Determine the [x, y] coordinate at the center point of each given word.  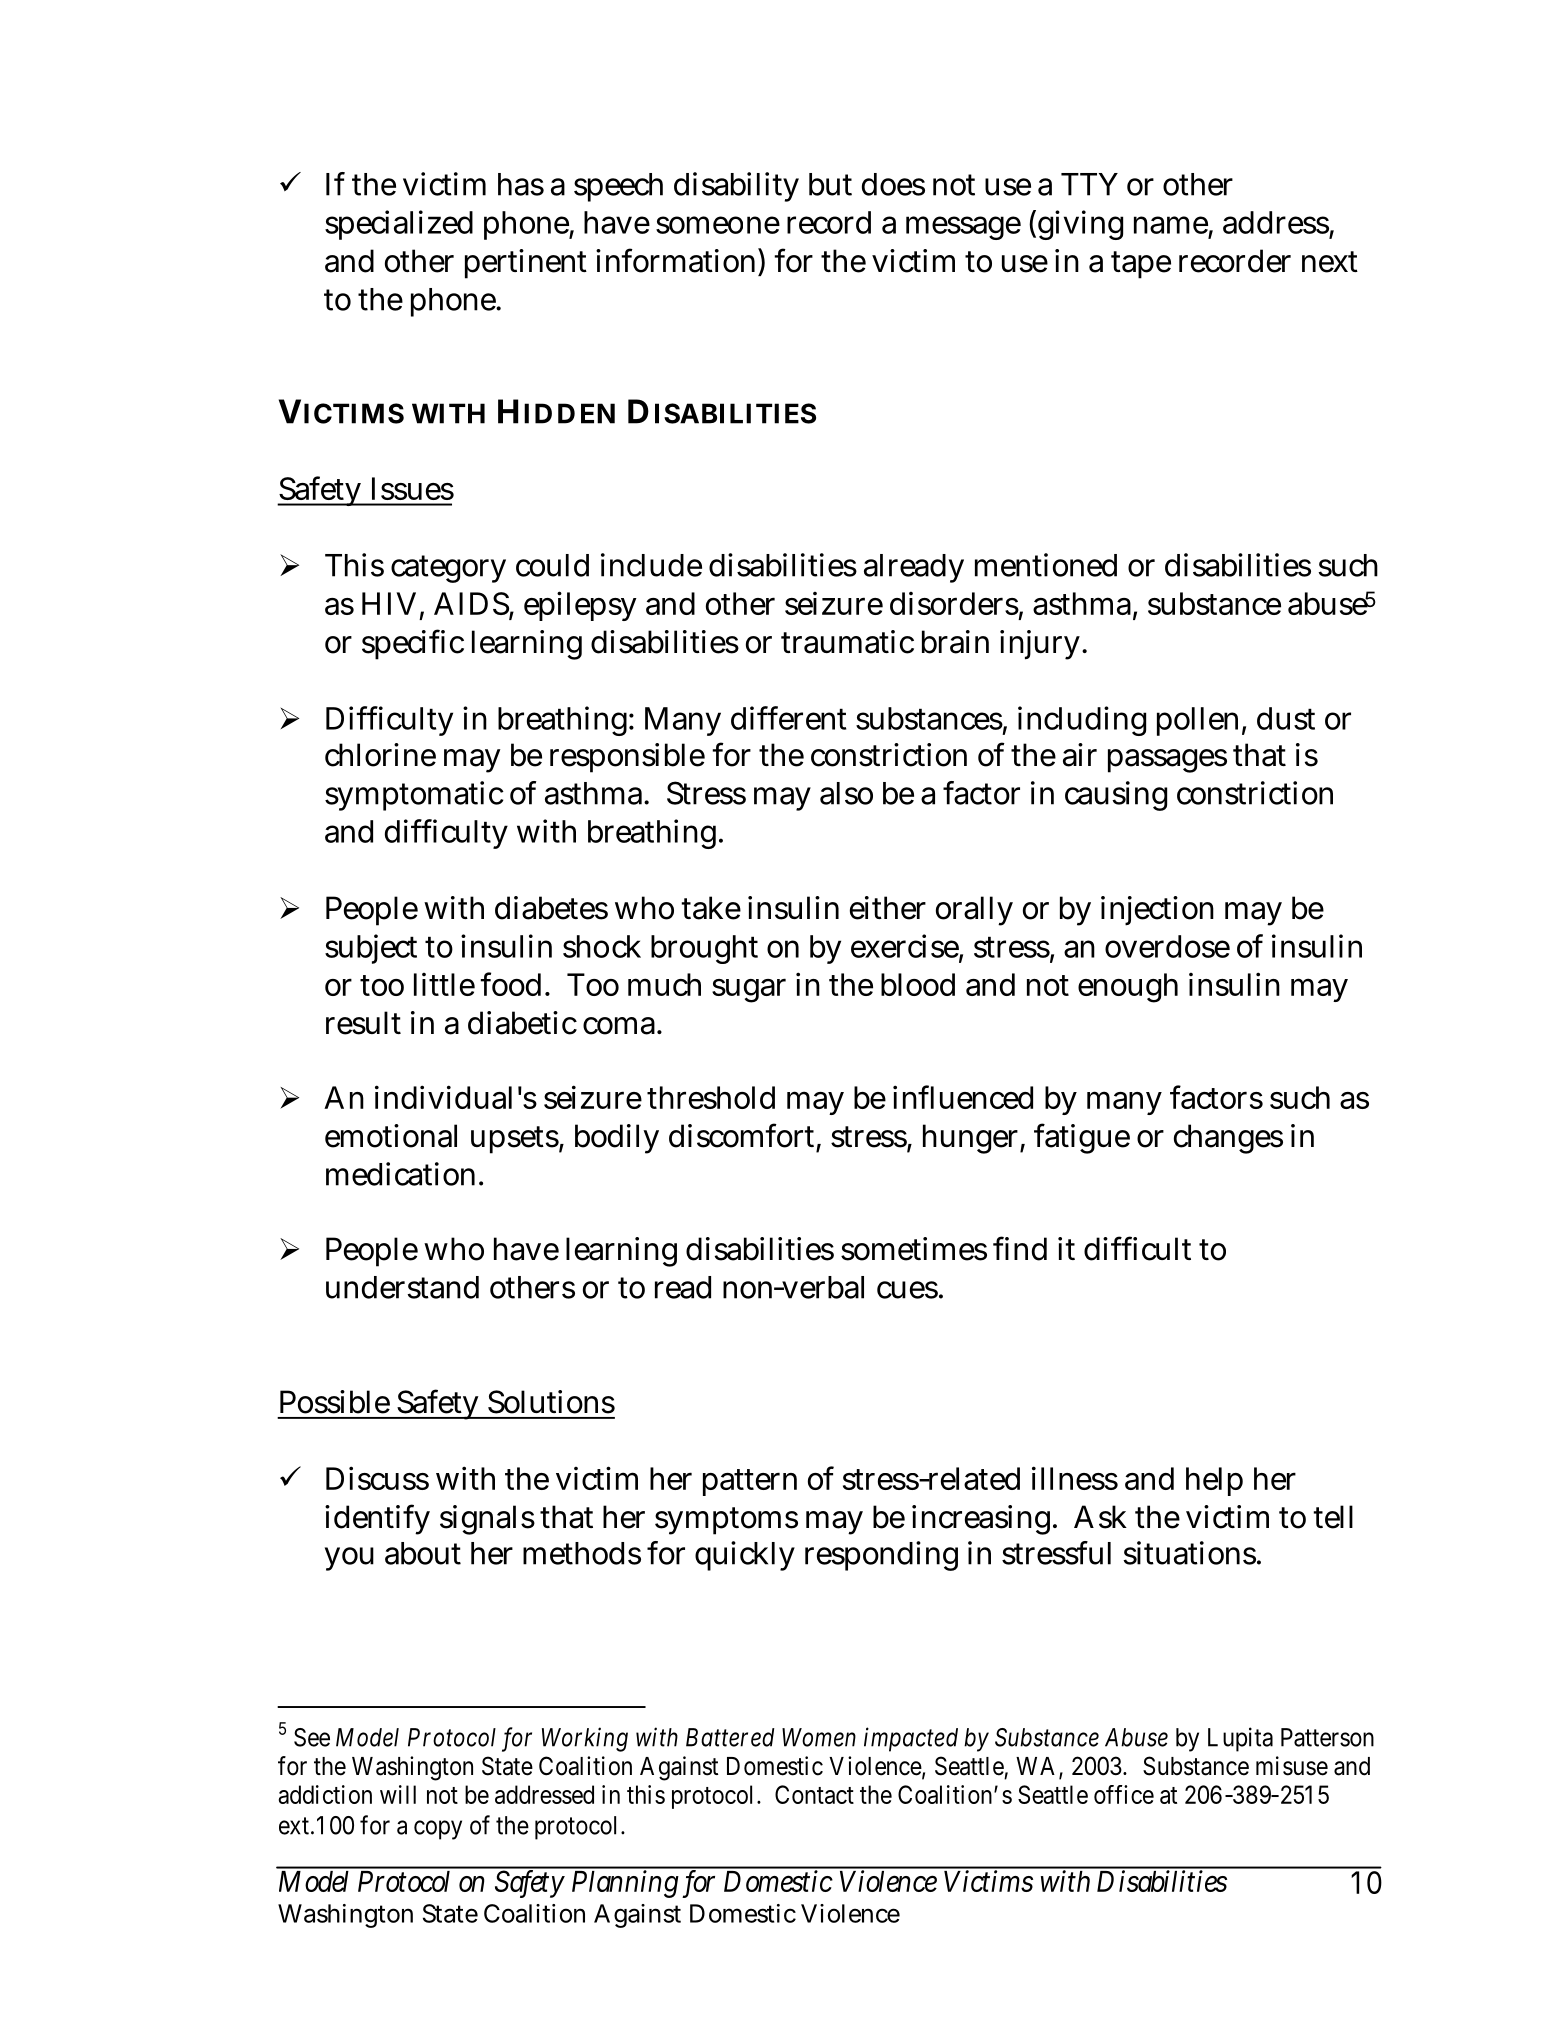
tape [1141, 265]
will [398, 1794]
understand [402, 1287]
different [788, 718]
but [830, 184]
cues [908, 1290]
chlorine [380, 755]
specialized [399, 225]
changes [1228, 1139]
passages [1167, 761]
